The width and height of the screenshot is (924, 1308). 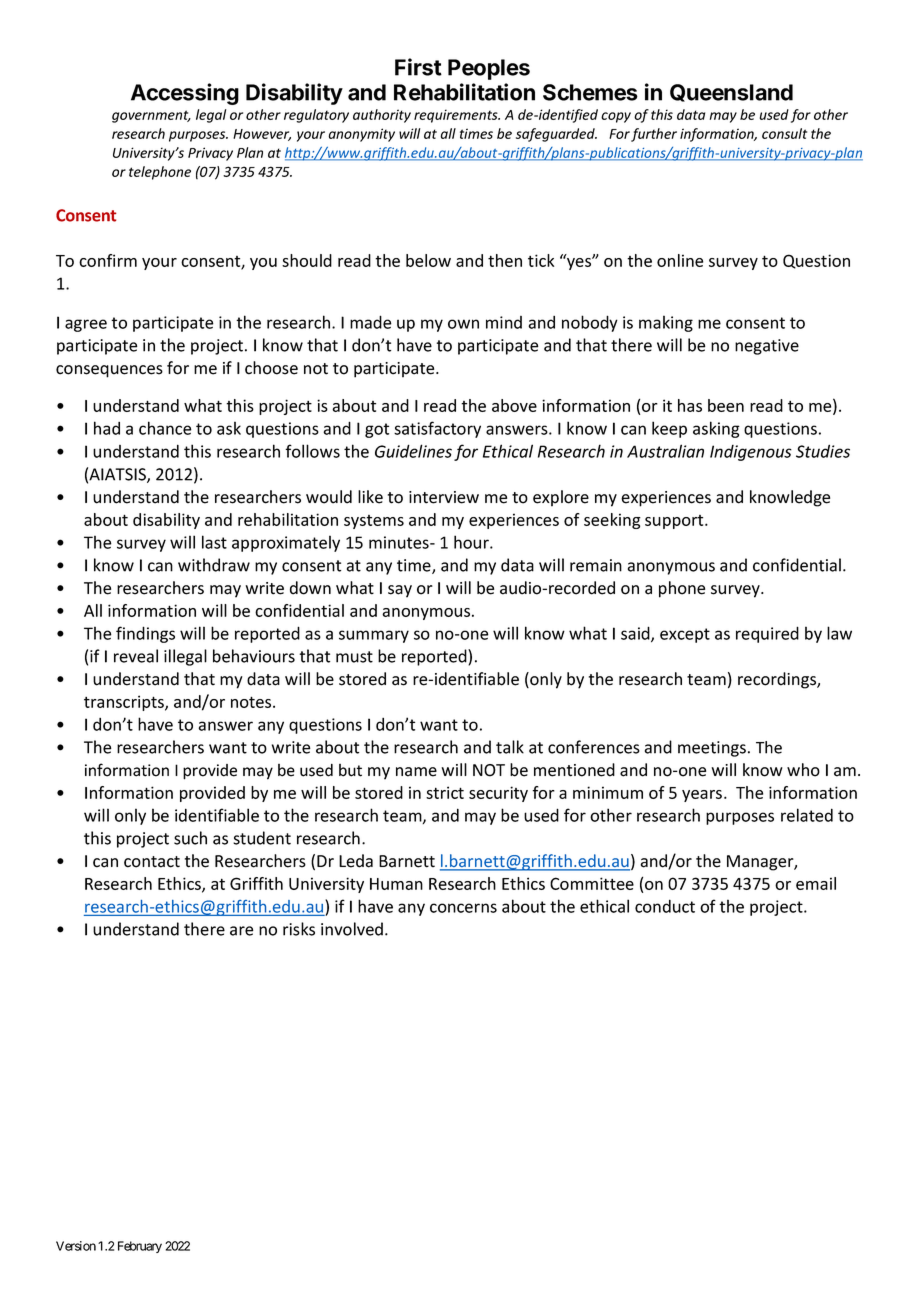 What do you see at coordinates (374, 636) in the screenshot?
I see `summary` at bounding box center [374, 636].
